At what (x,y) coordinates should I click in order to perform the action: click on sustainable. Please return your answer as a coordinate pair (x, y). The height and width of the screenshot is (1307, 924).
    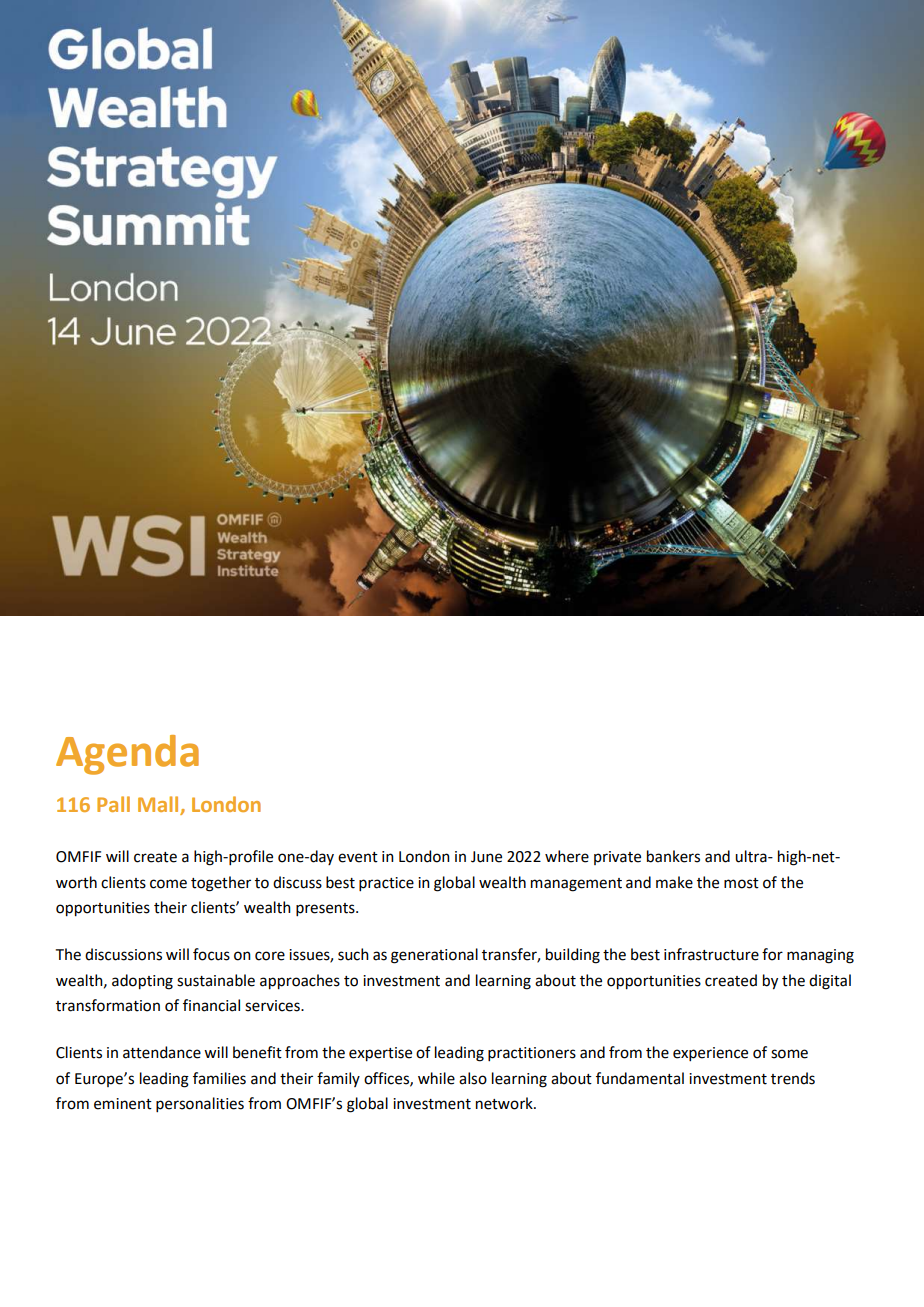
    Looking at the image, I should click on (216, 980).
